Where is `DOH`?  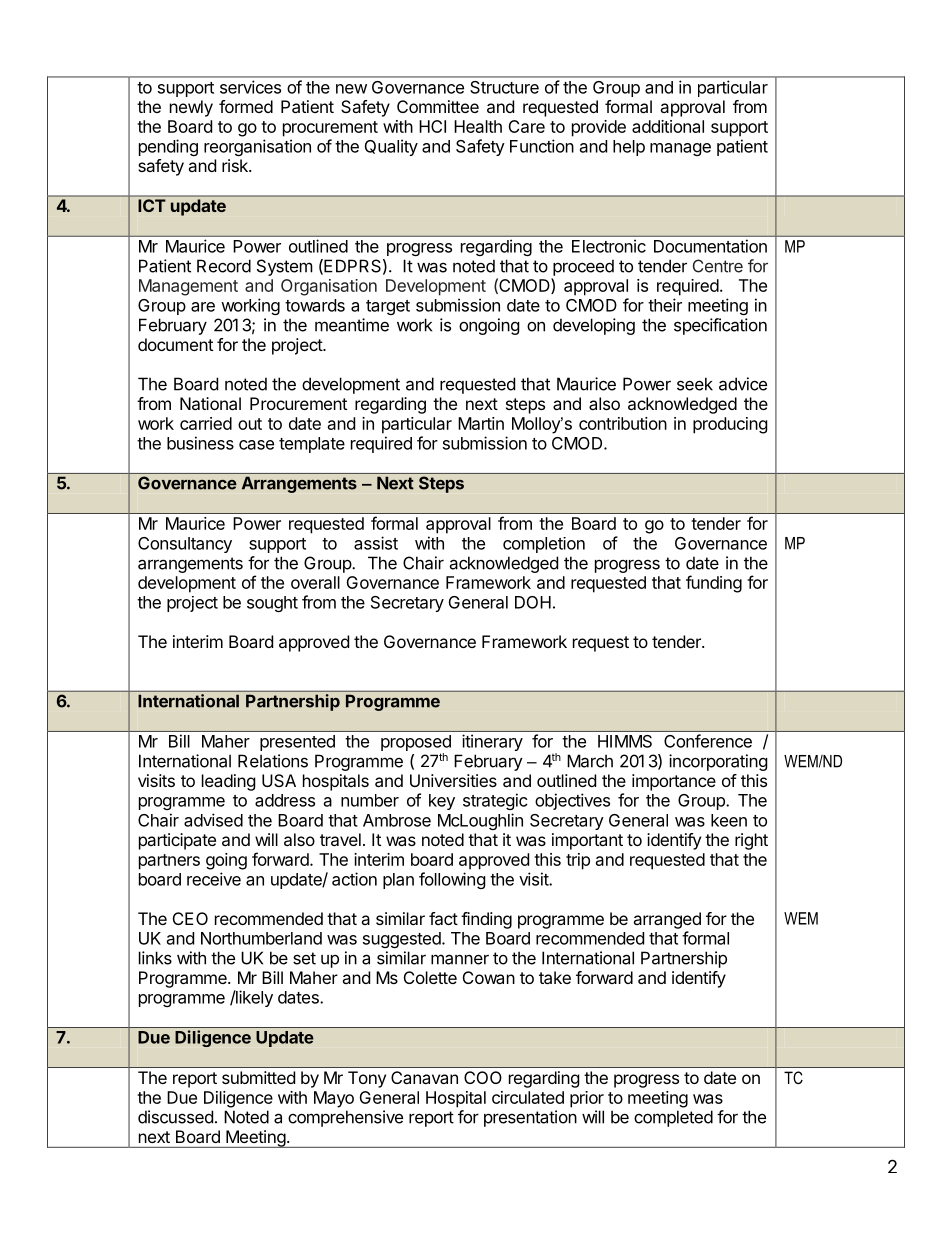 DOH is located at coordinates (533, 602).
